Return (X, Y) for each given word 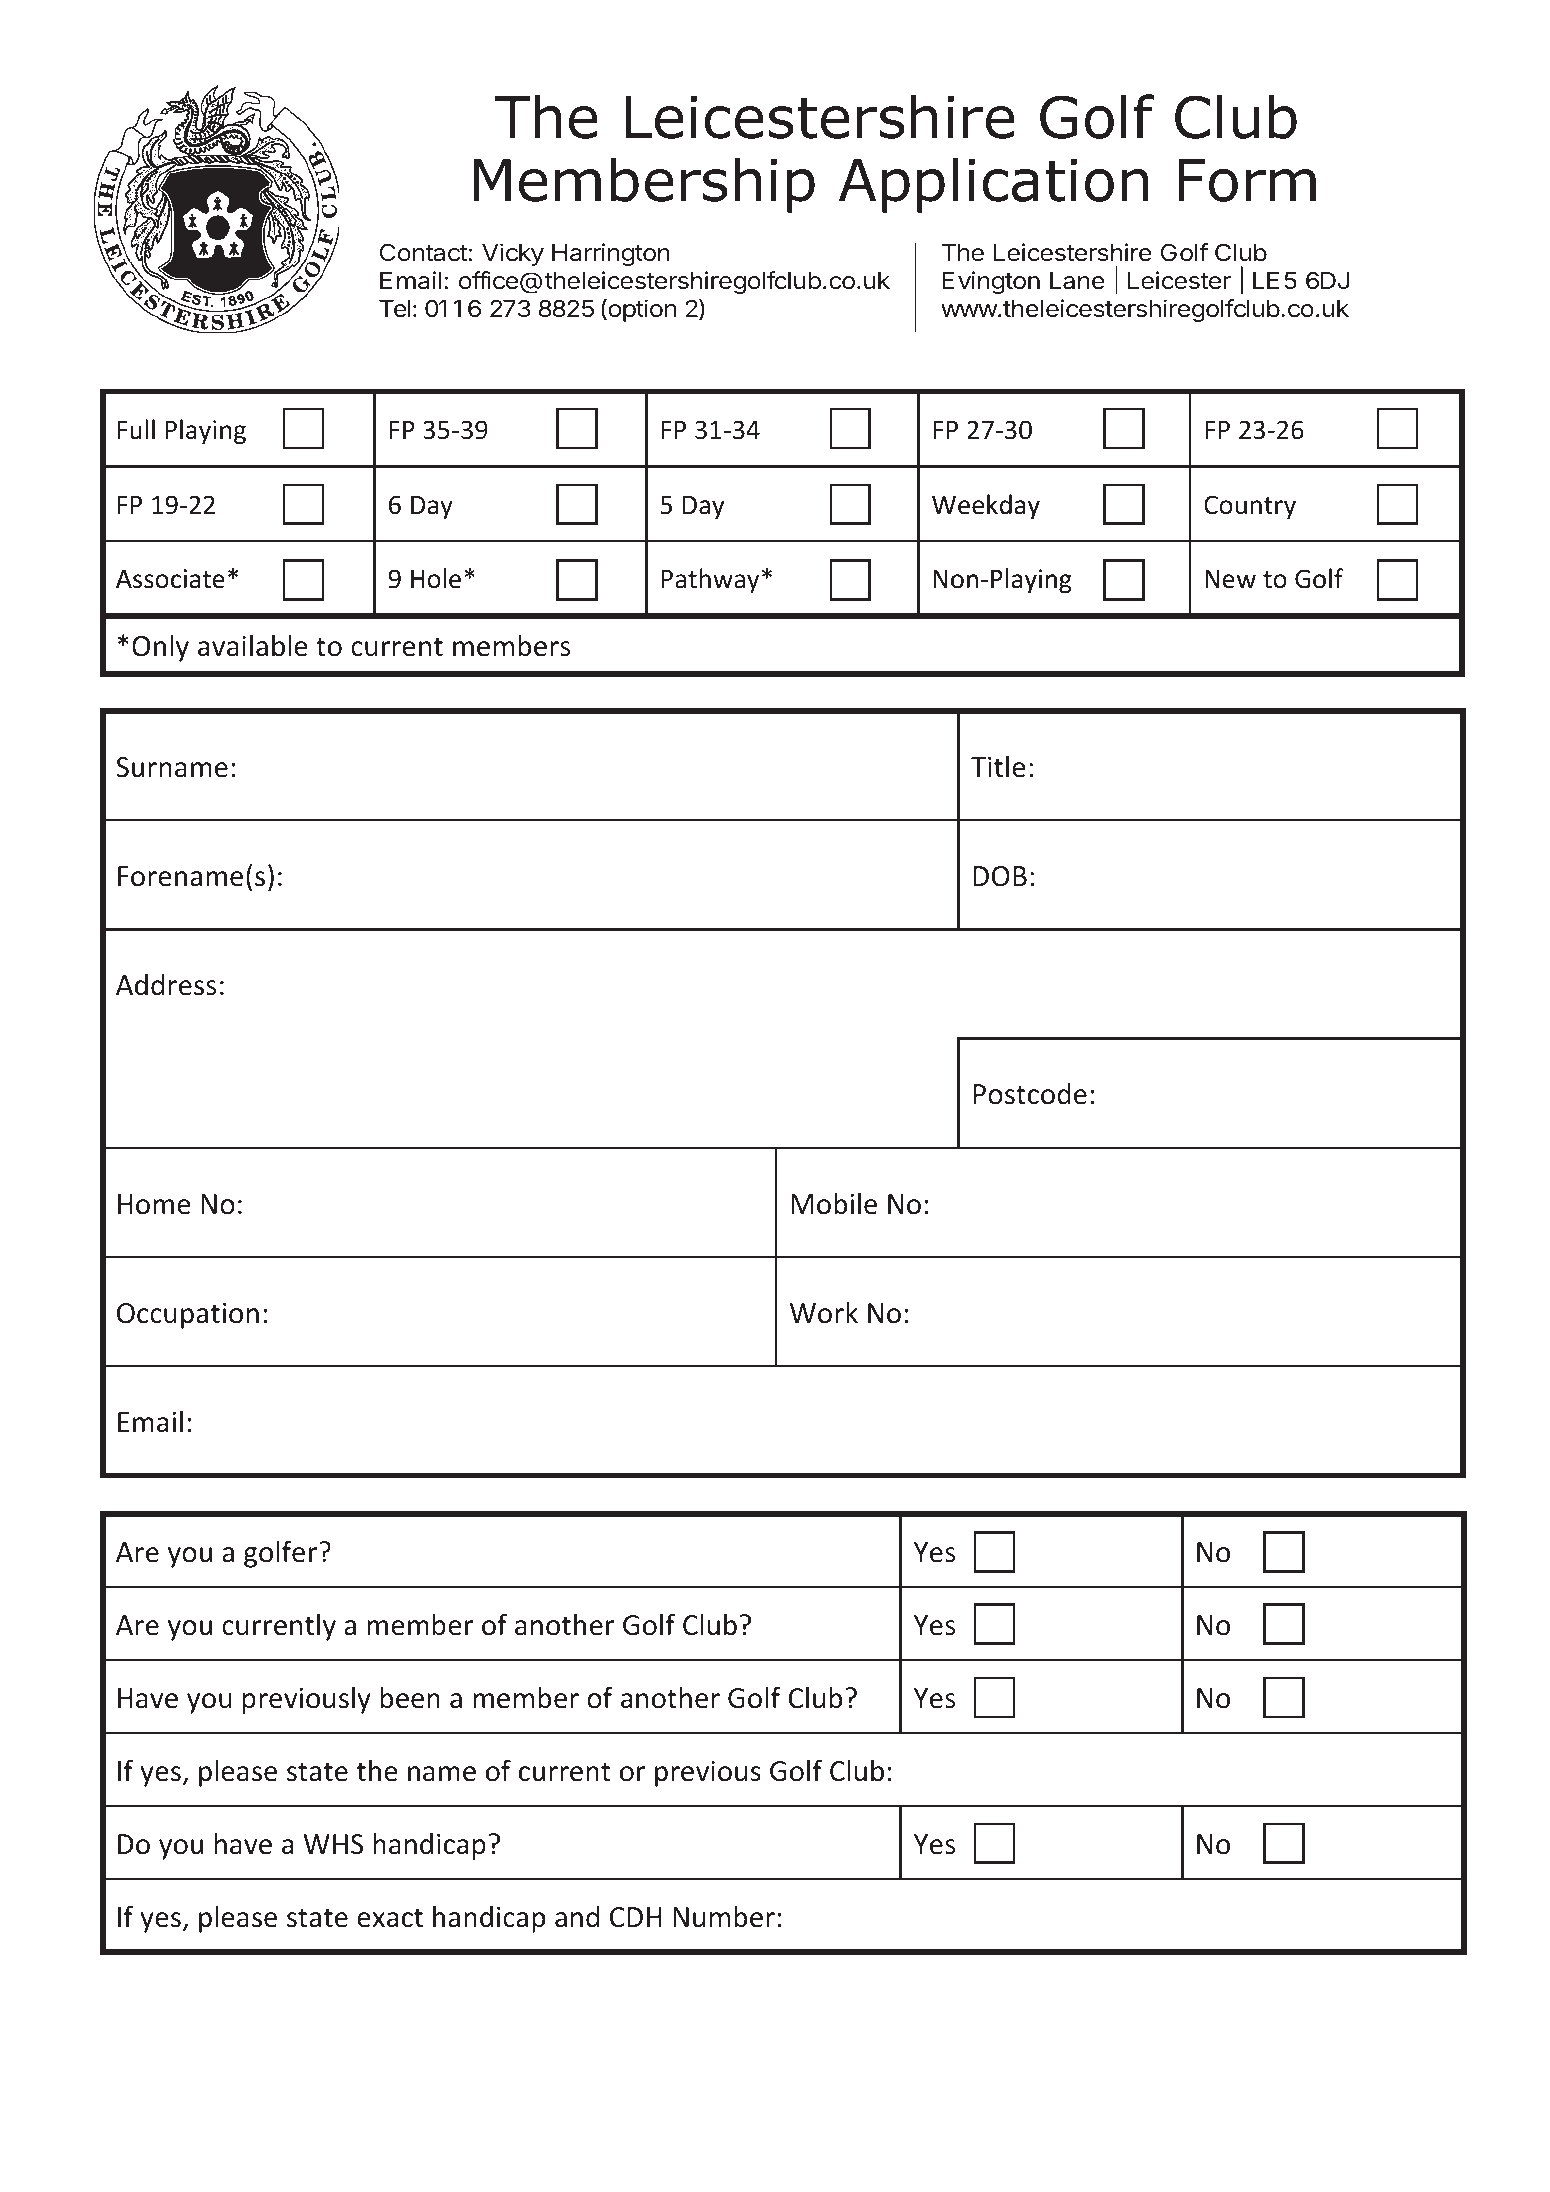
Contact (423, 253)
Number (724, 1917)
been (410, 1698)
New (1230, 579)
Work (824, 1313)
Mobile (834, 1203)
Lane (1077, 281)
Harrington (611, 254)
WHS (333, 1844)
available (253, 645)
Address (166, 985)
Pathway (710, 580)
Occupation (188, 1315)
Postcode (1030, 1094)
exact (390, 1918)
